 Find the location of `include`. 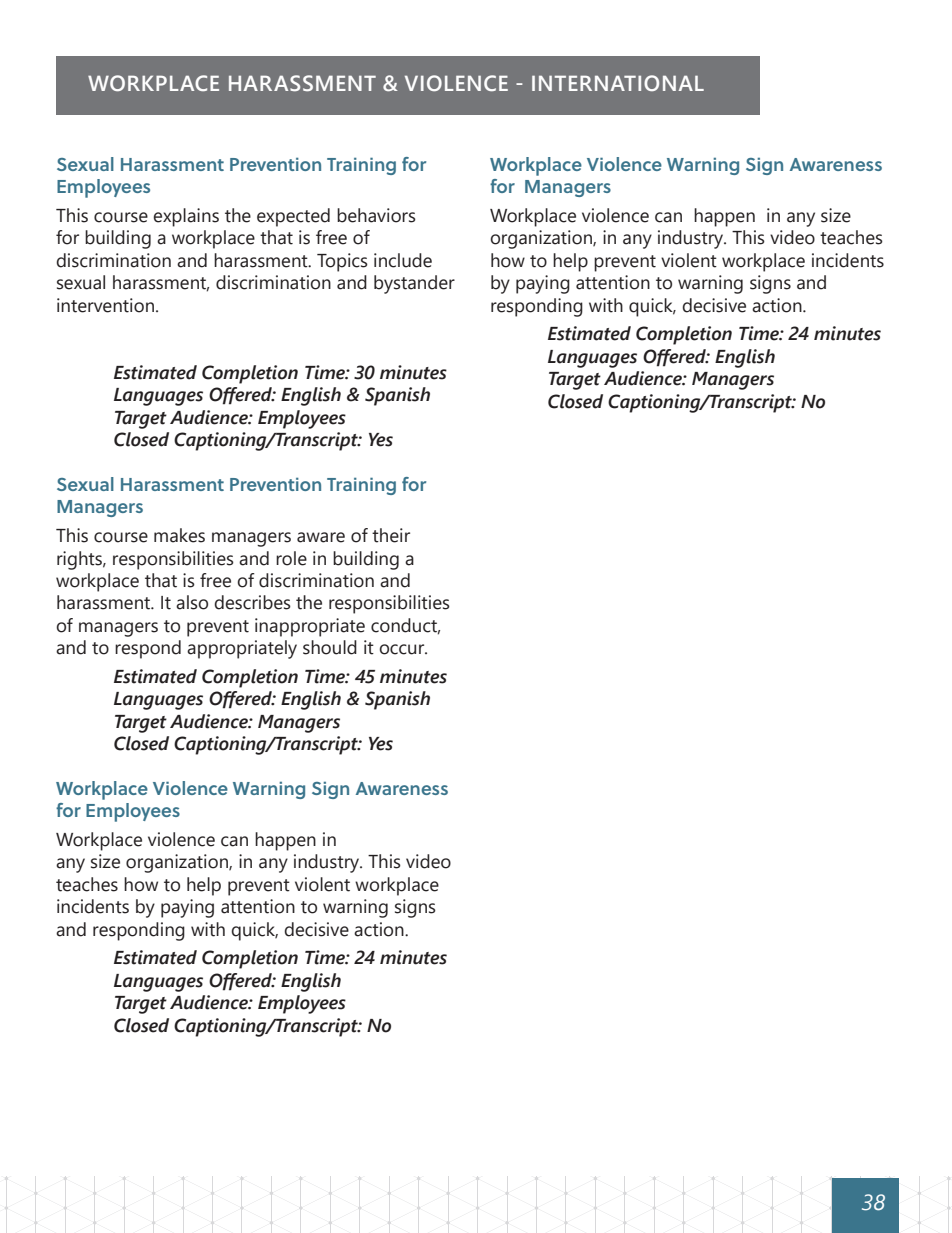

include is located at coordinates (403, 260).
